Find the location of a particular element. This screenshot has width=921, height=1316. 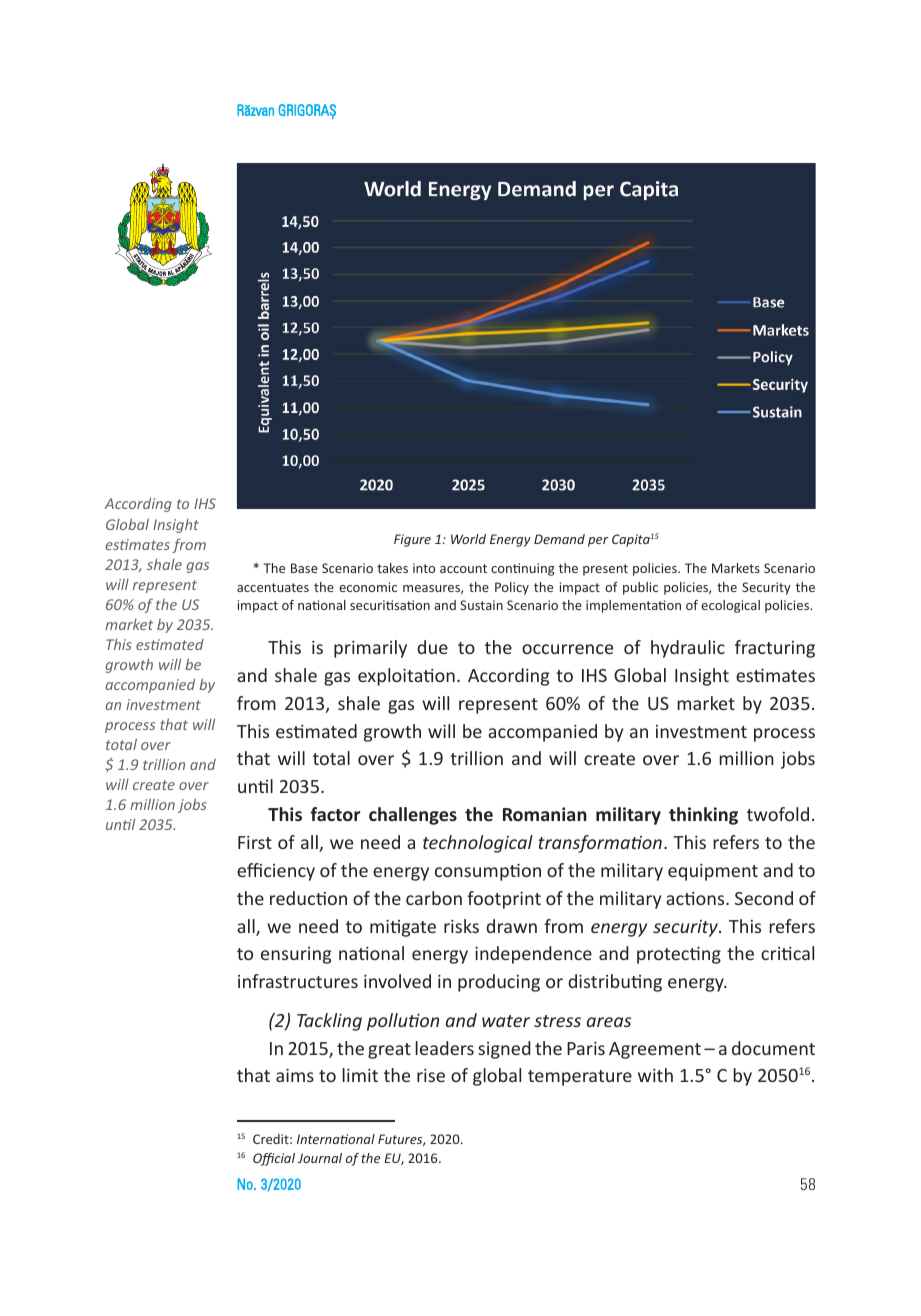

continuing is located at coordinates (523, 569).
